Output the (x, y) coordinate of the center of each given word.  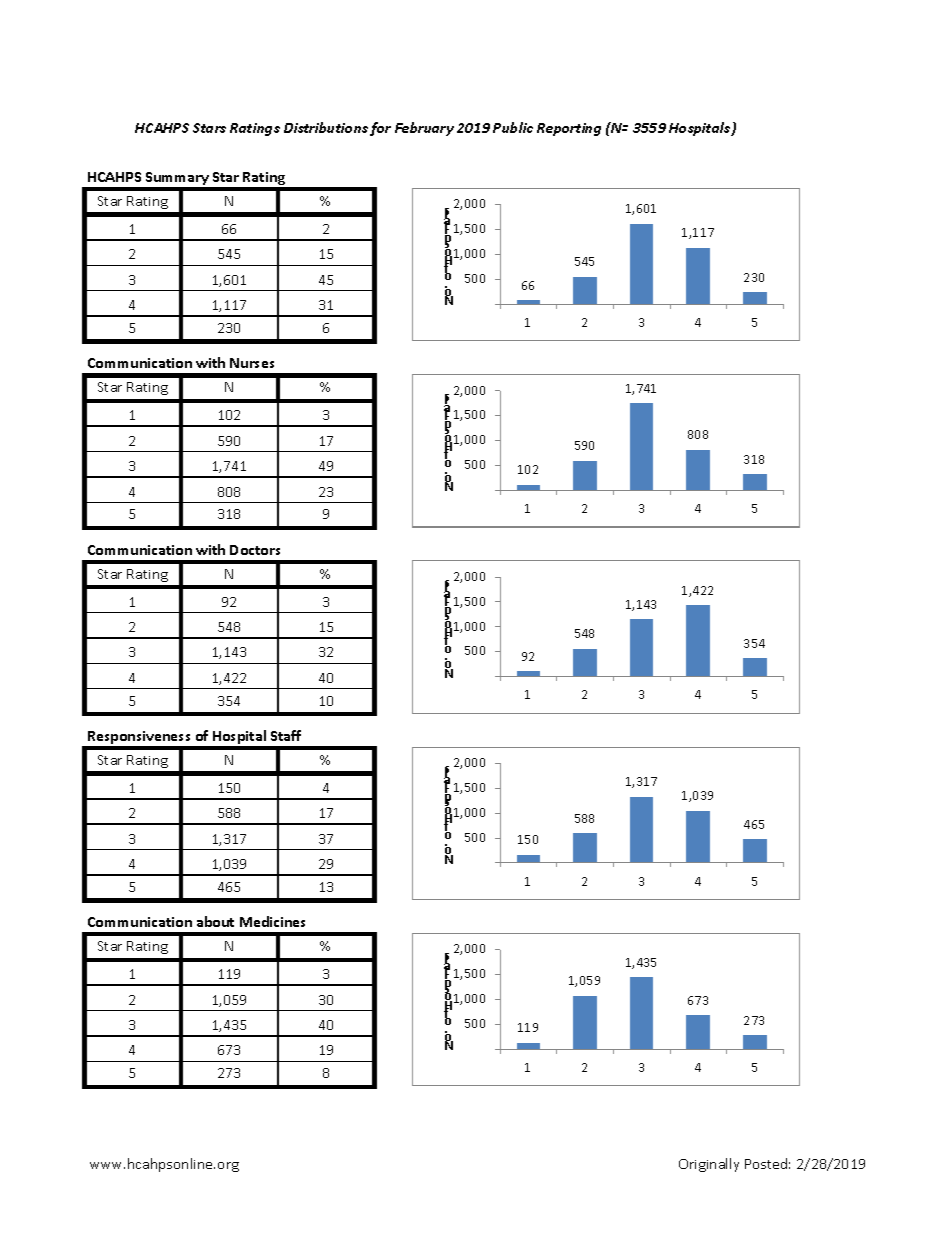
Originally (709, 1165)
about (215, 921)
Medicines (272, 921)
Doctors (255, 550)
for (380, 129)
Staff (286, 735)
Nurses (252, 363)
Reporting (569, 129)
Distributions (326, 127)
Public (513, 127)
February (424, 129)
